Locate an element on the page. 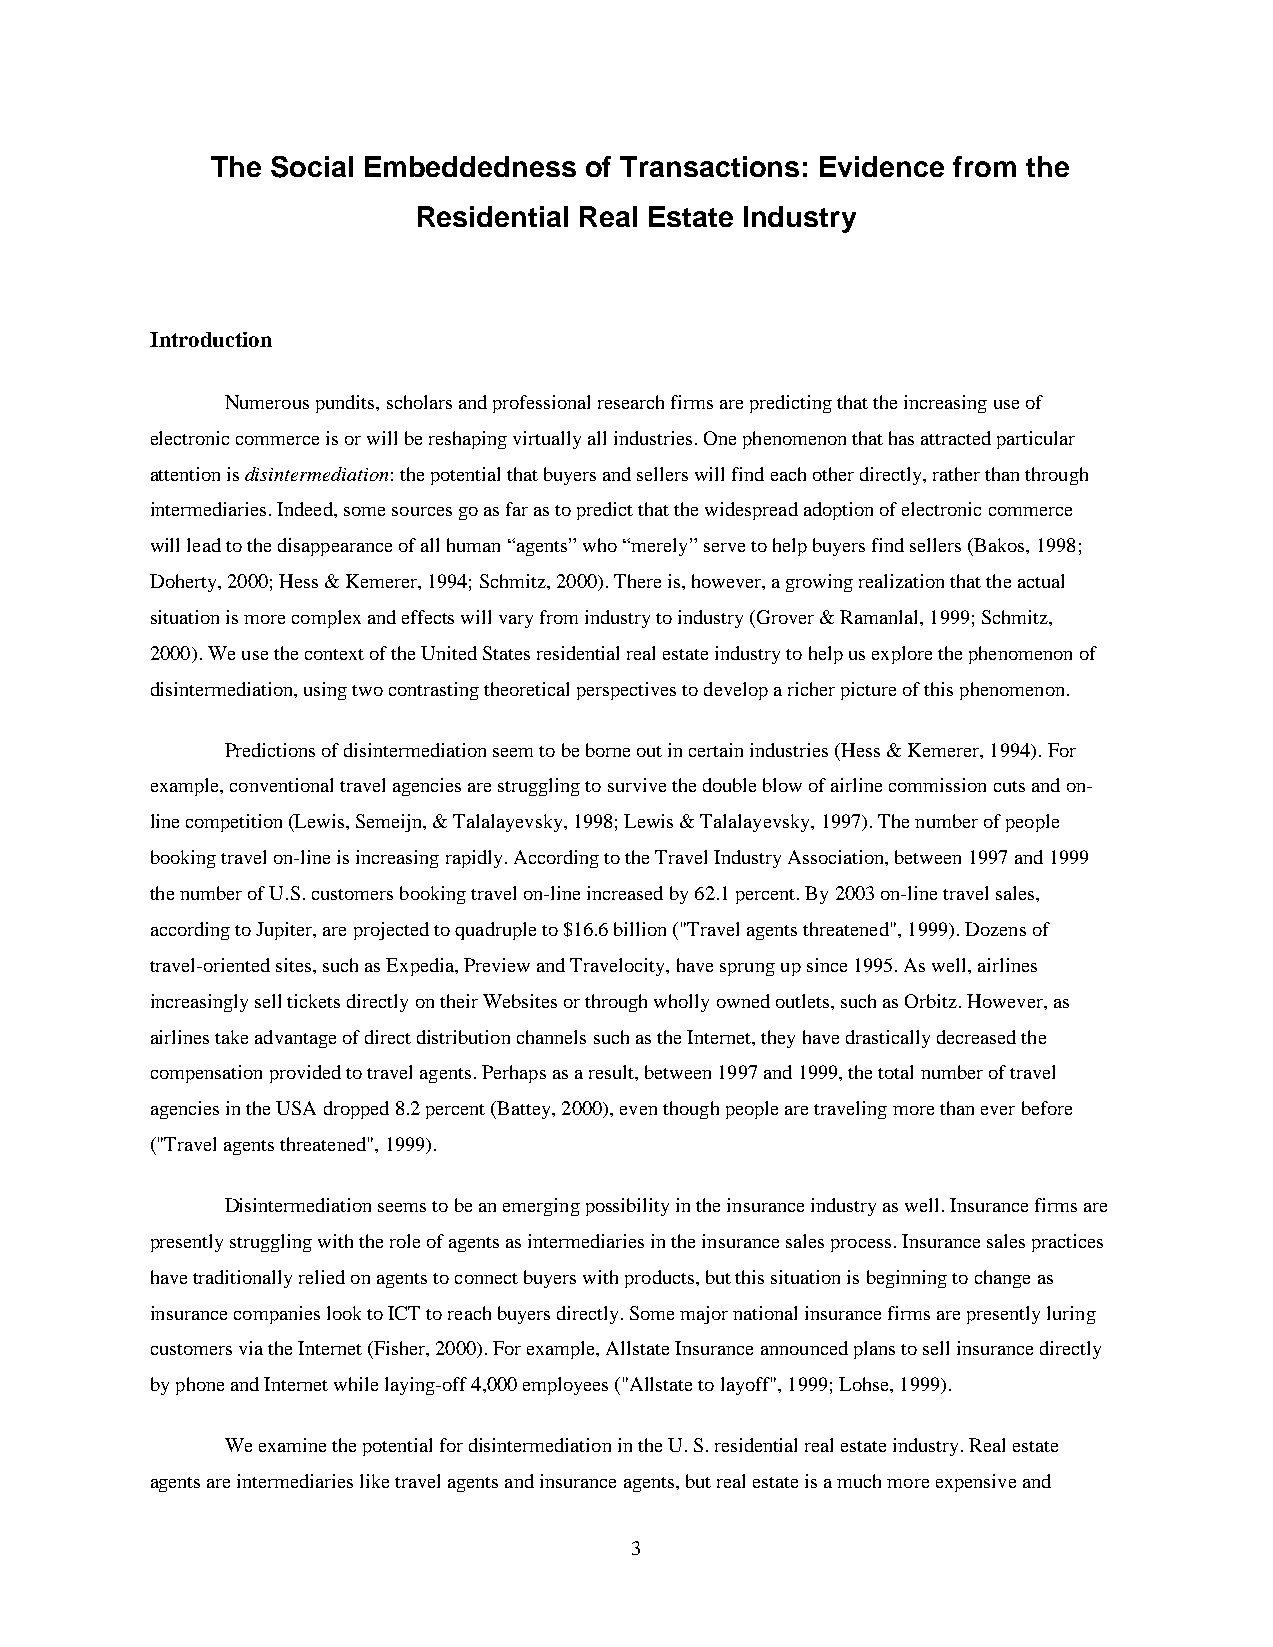  result is located at coordinates (612, 1072).
